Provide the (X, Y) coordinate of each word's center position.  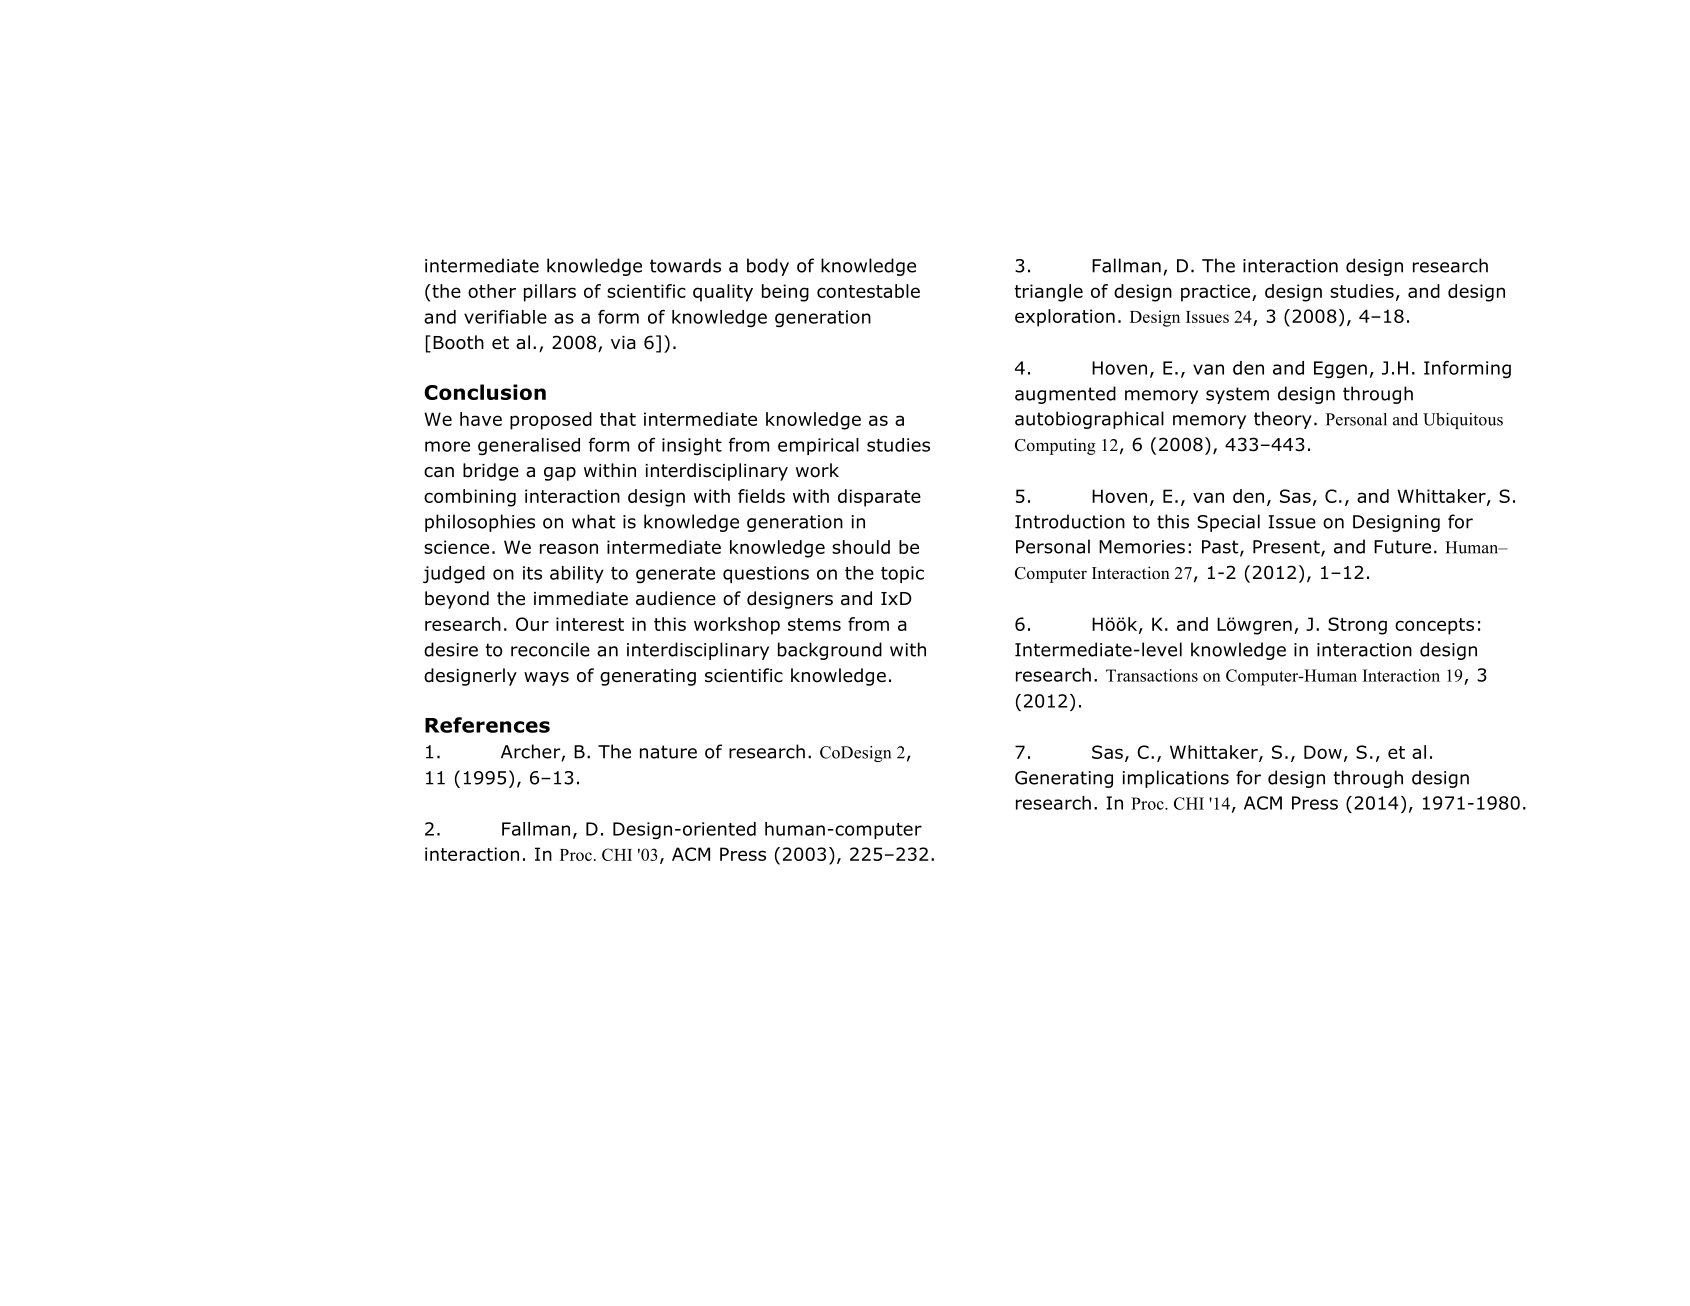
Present (1287, 548)
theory (1283, 420)
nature (668, 752)
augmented (1065, 395)
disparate (879, 498)
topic (902, 574)
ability (577, 574)
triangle (1048, 293)
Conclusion (485, 392)
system (1237, 395)
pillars (550, 293)
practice (1217, 293)
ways (546, 679)
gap (560, 474)
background (830, 651)
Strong (1357, 626)
